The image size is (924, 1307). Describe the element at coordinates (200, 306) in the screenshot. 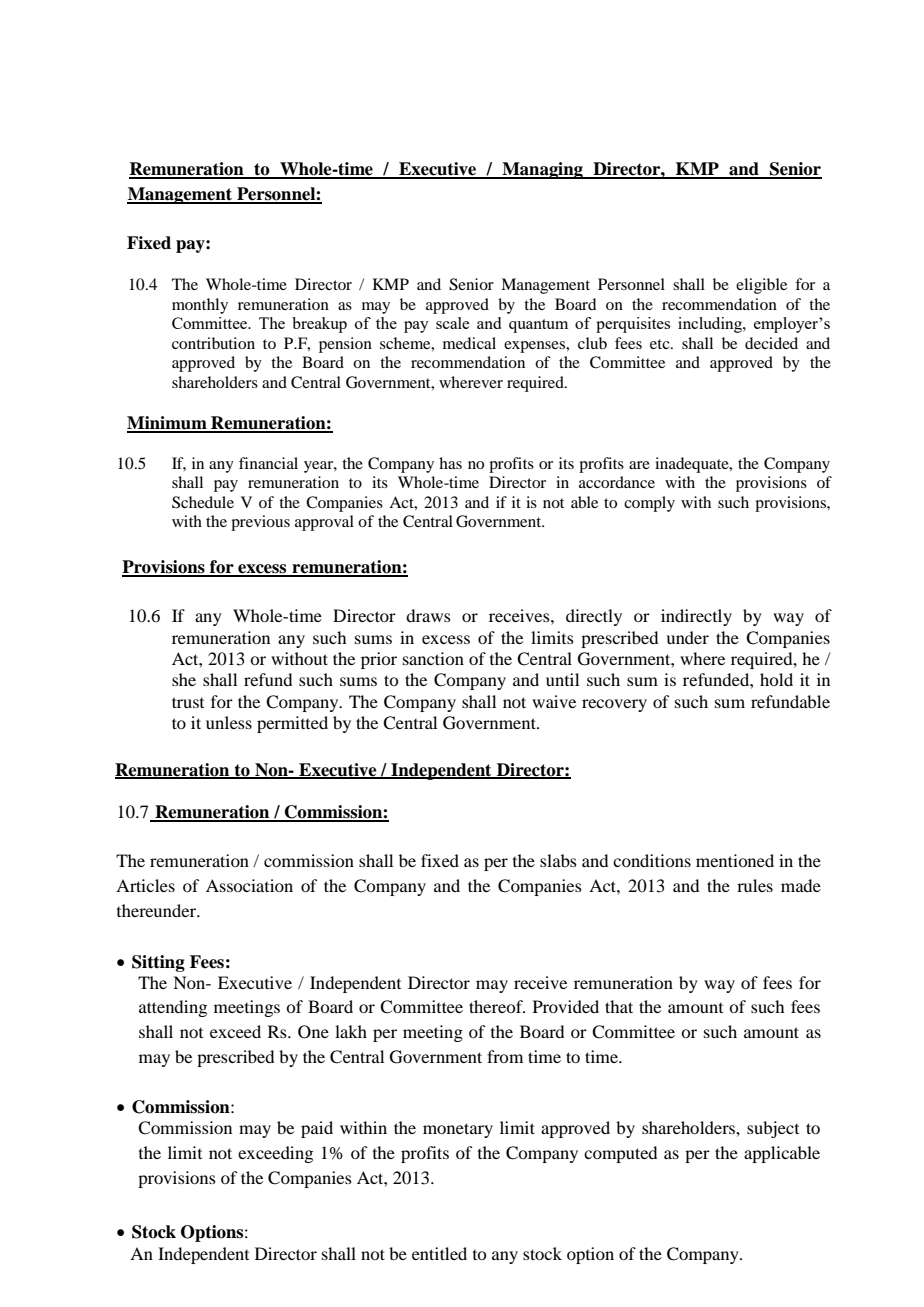

I see `monthly` at that location.
